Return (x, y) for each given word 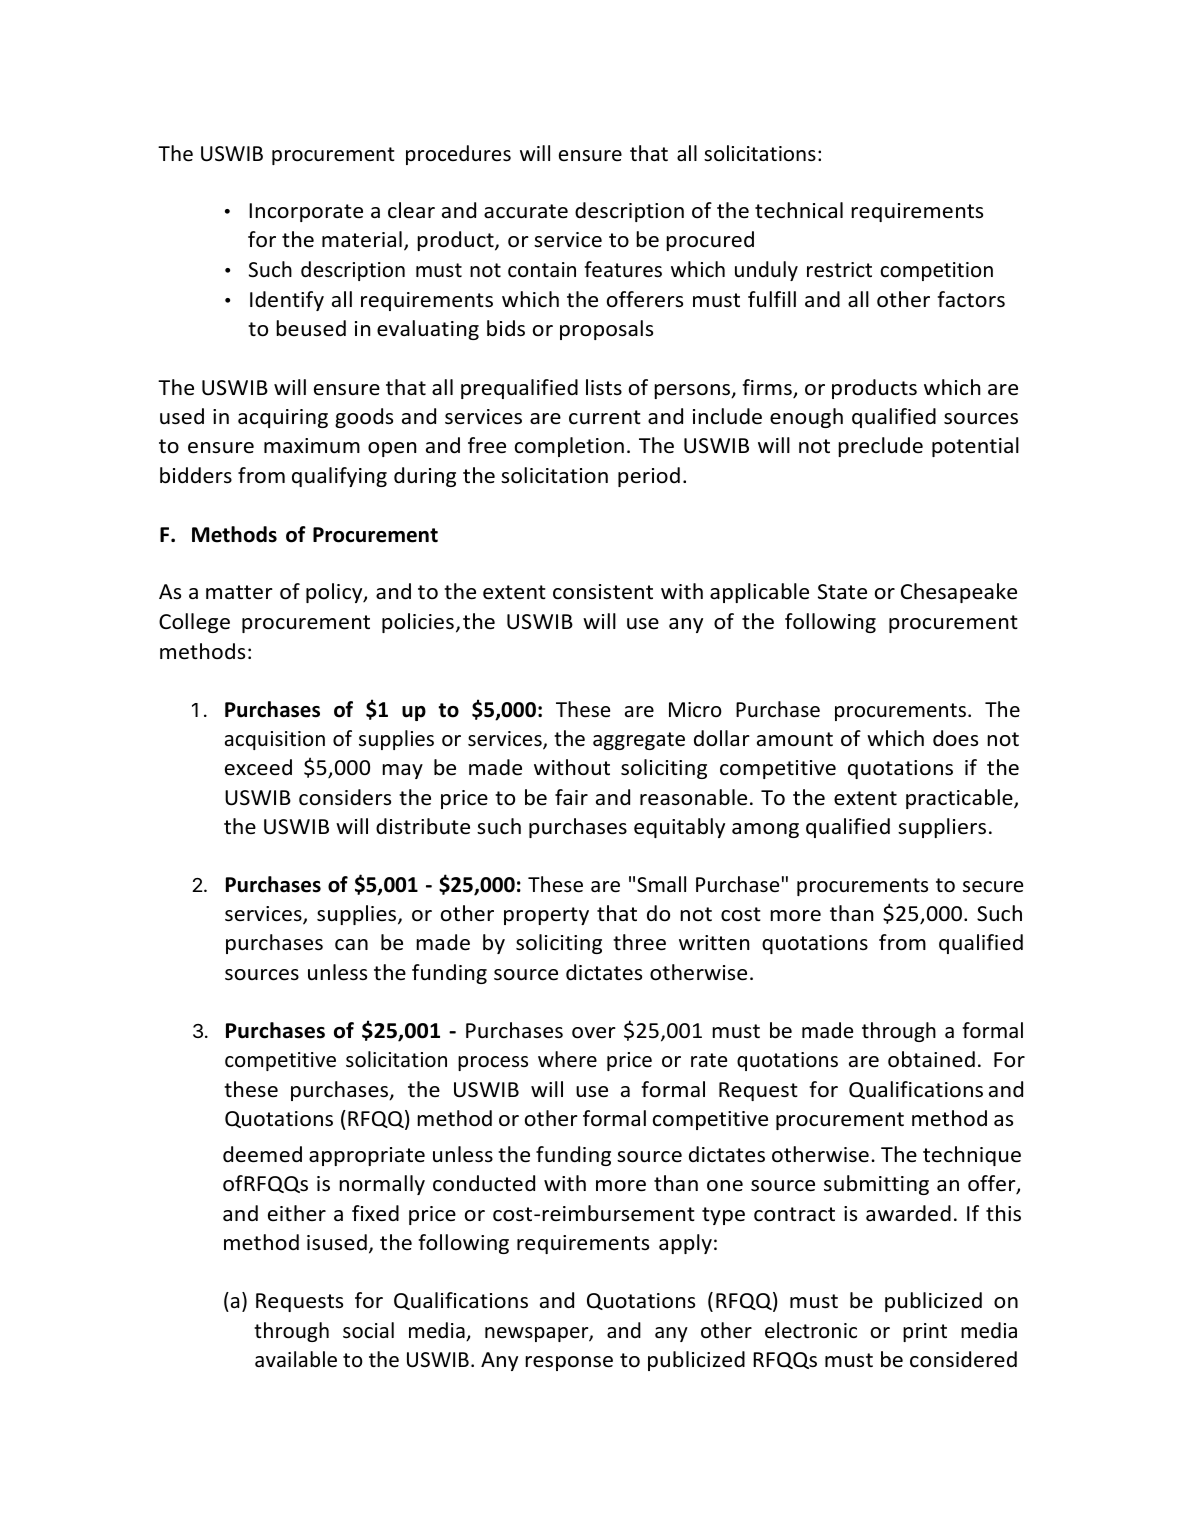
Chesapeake (959, 593)
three (639, 942)
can (351, 944)
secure (993, 887)
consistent (603, 592)
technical (799, 210)
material (362, 239)
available (296, 1359)
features (623, 269)
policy (335, 593)
